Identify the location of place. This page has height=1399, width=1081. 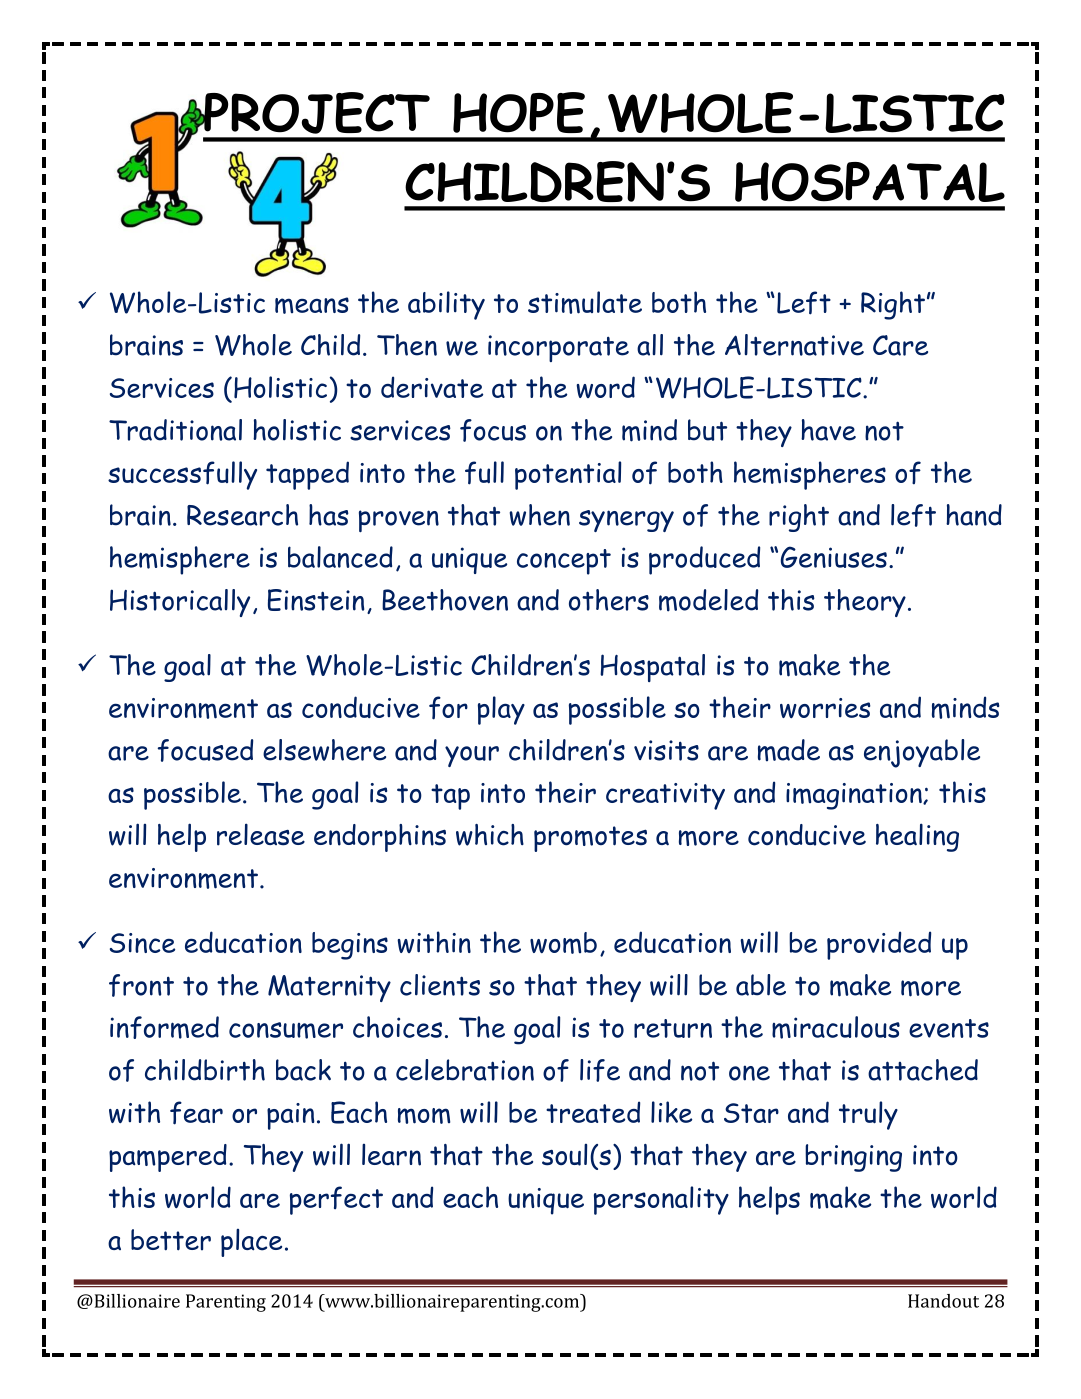
(251, 1243).
